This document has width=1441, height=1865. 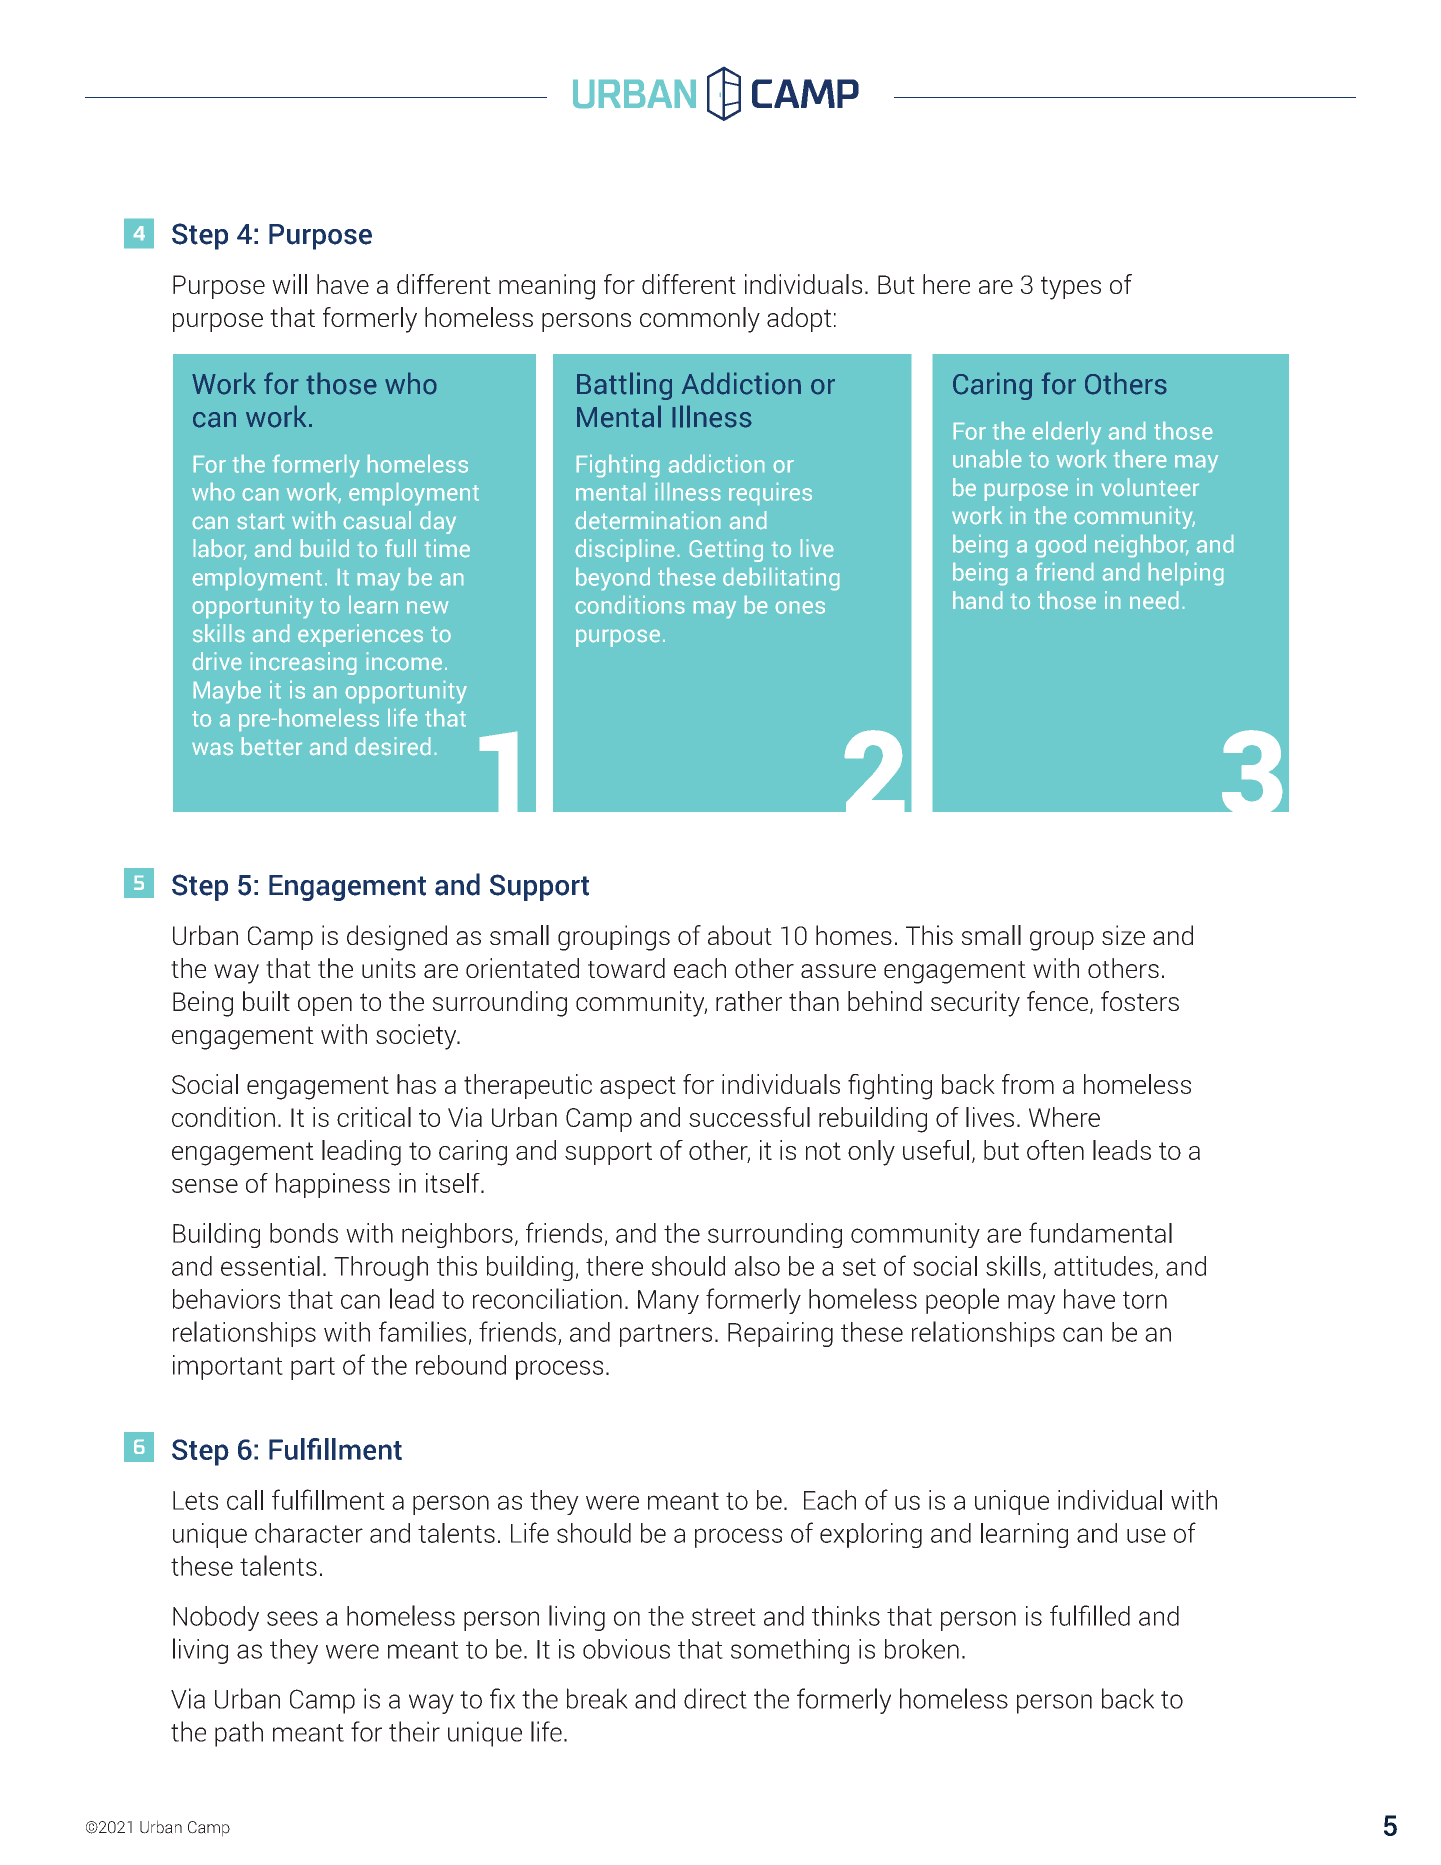 I want to click on better, so click(x=272, y=746).
